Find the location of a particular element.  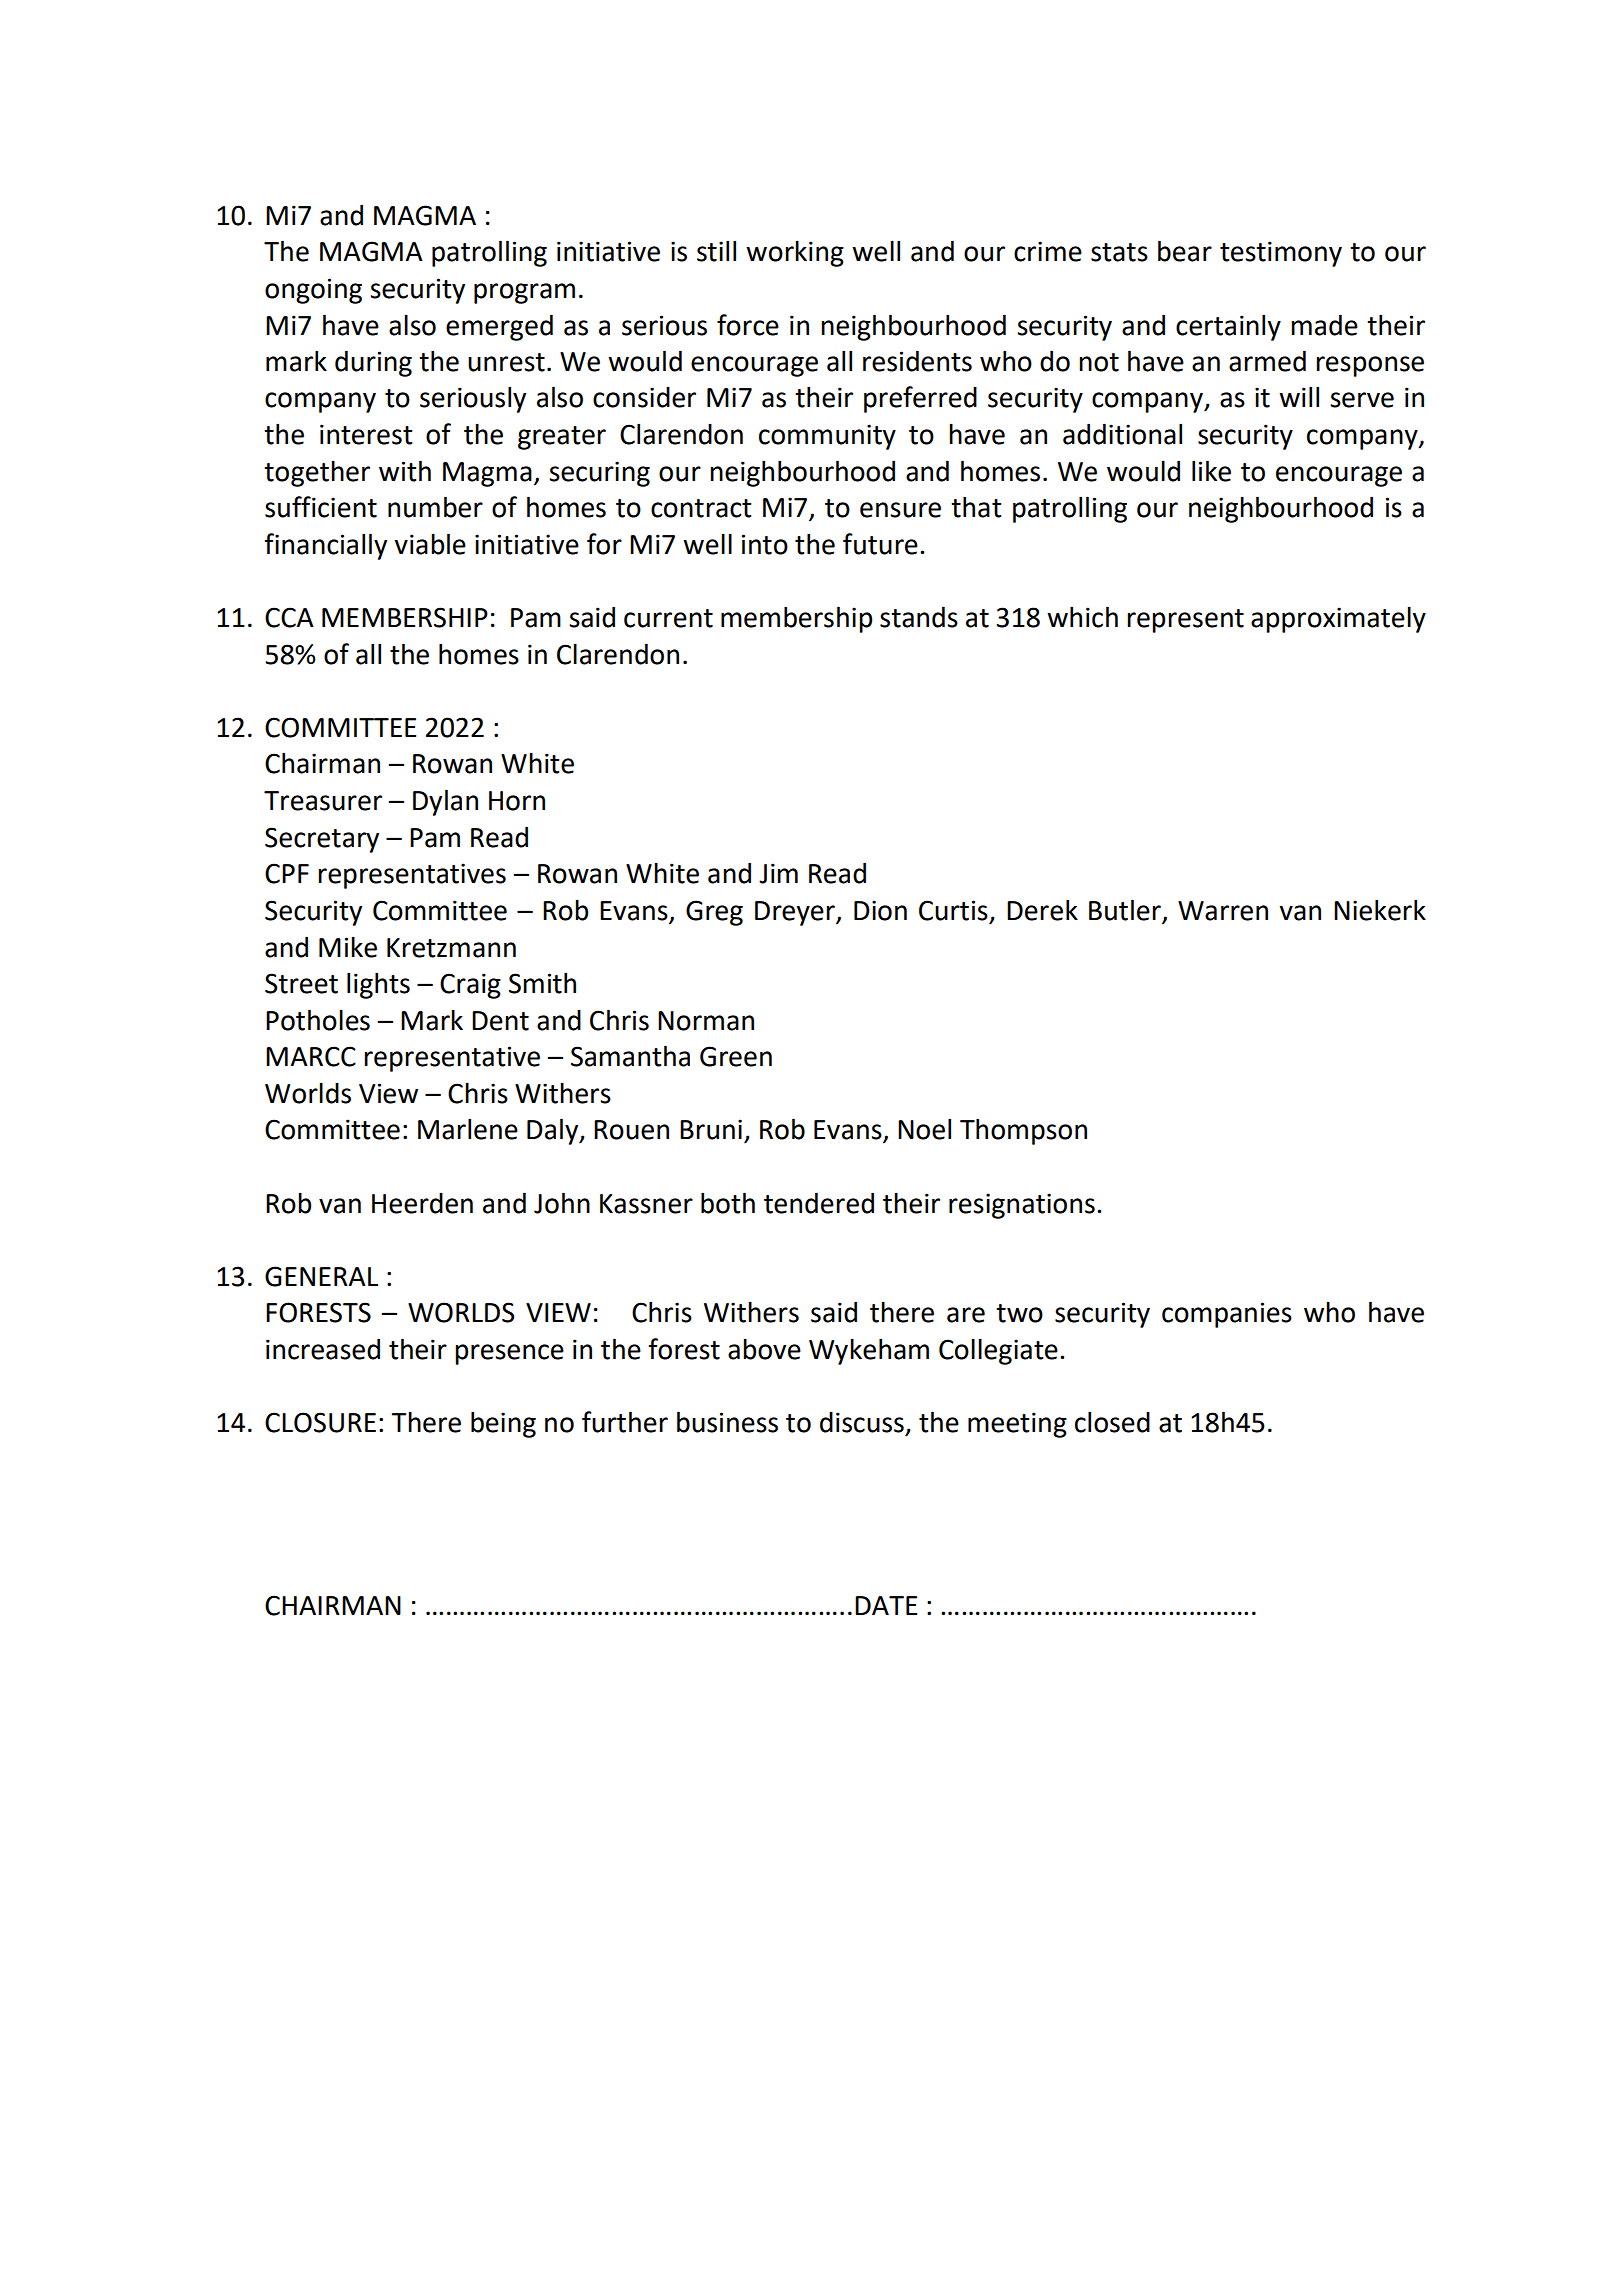

companies is located at coordinates (1227, 1315).
